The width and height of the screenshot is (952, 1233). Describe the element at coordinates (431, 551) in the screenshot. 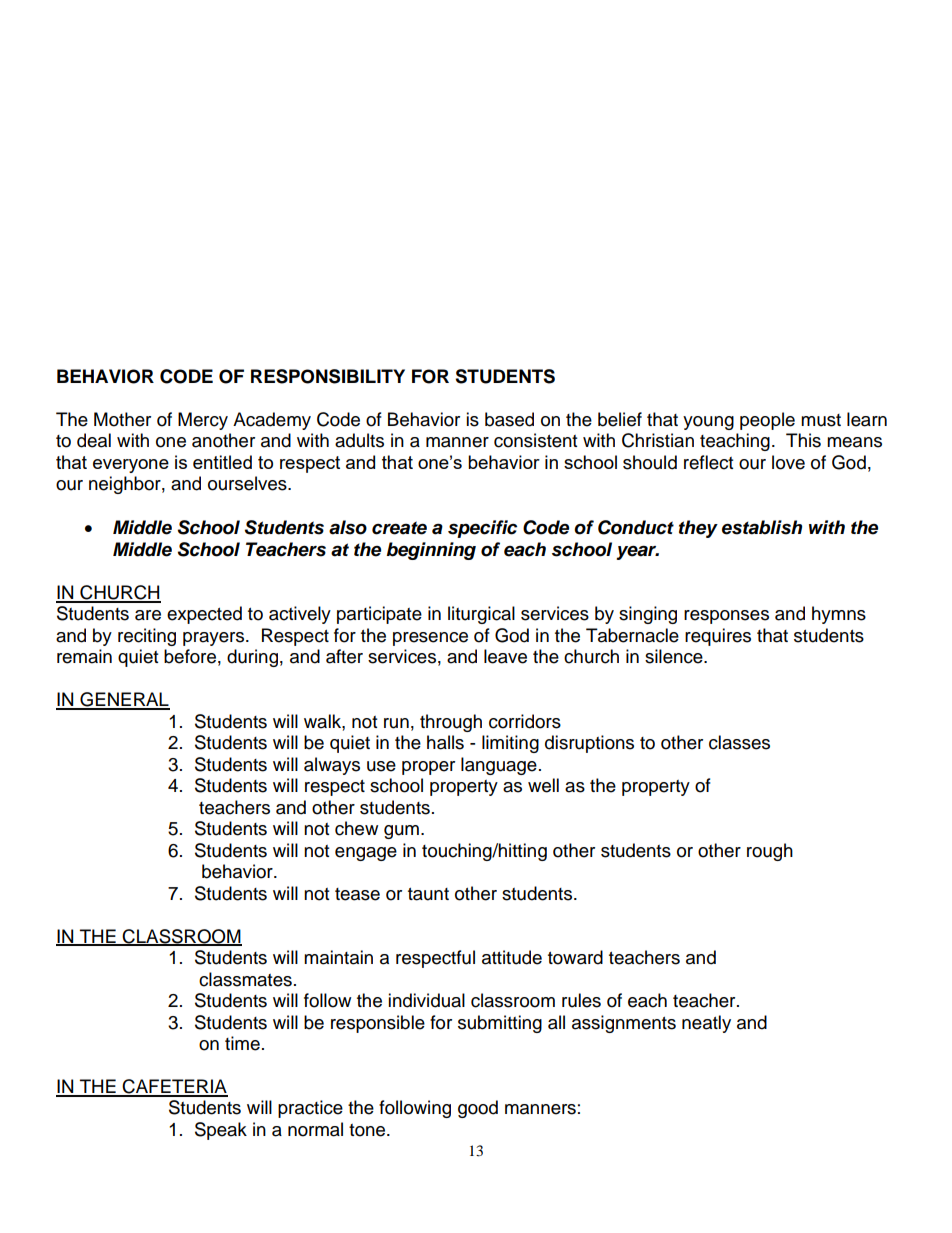

I see `beginning` at that location.
